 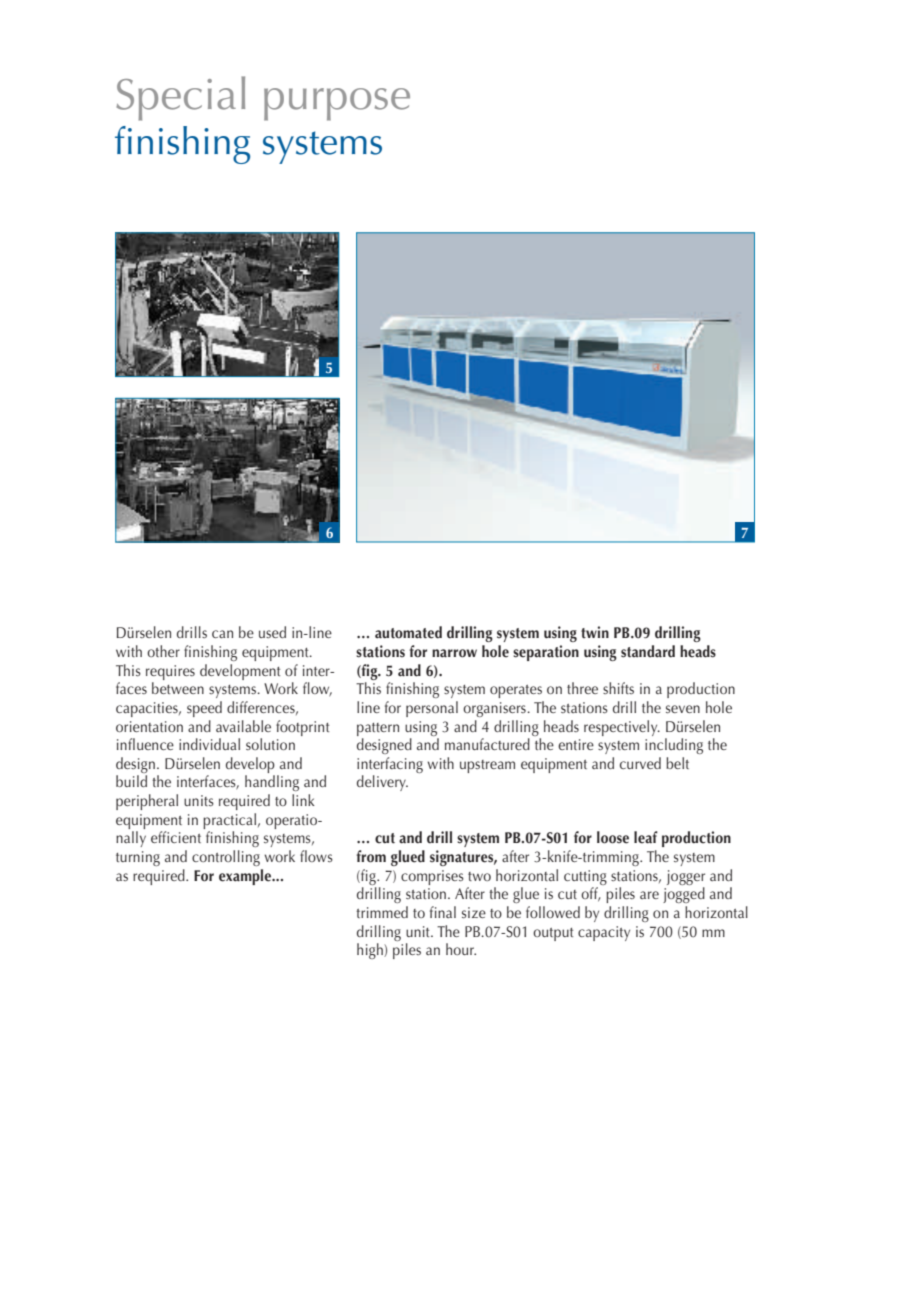 What do you see at coordinates (618, 688) in the screenshot?
I see `shifts` at bounding box center [618, 688].
